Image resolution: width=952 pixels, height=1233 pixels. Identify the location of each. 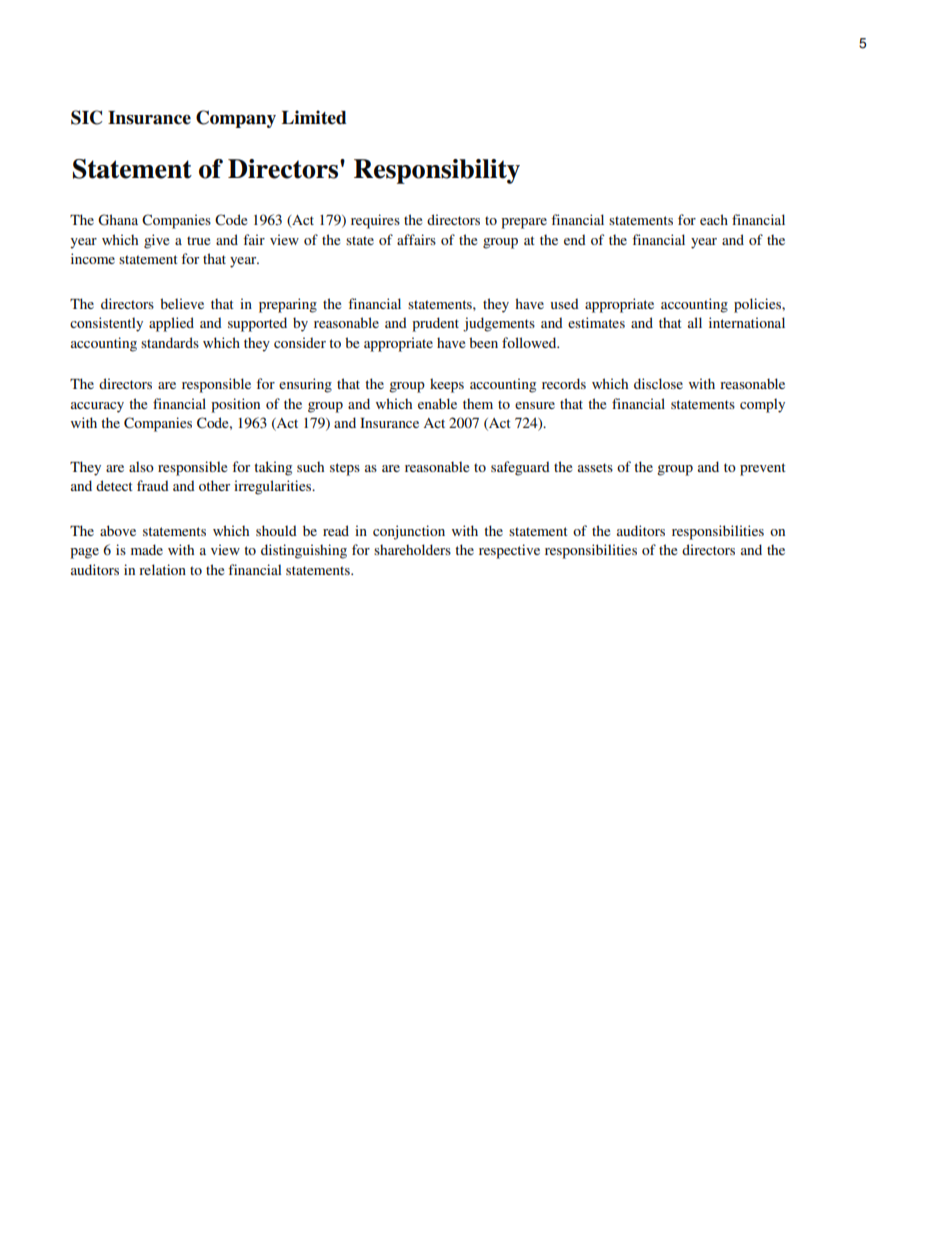
(714, 219).
